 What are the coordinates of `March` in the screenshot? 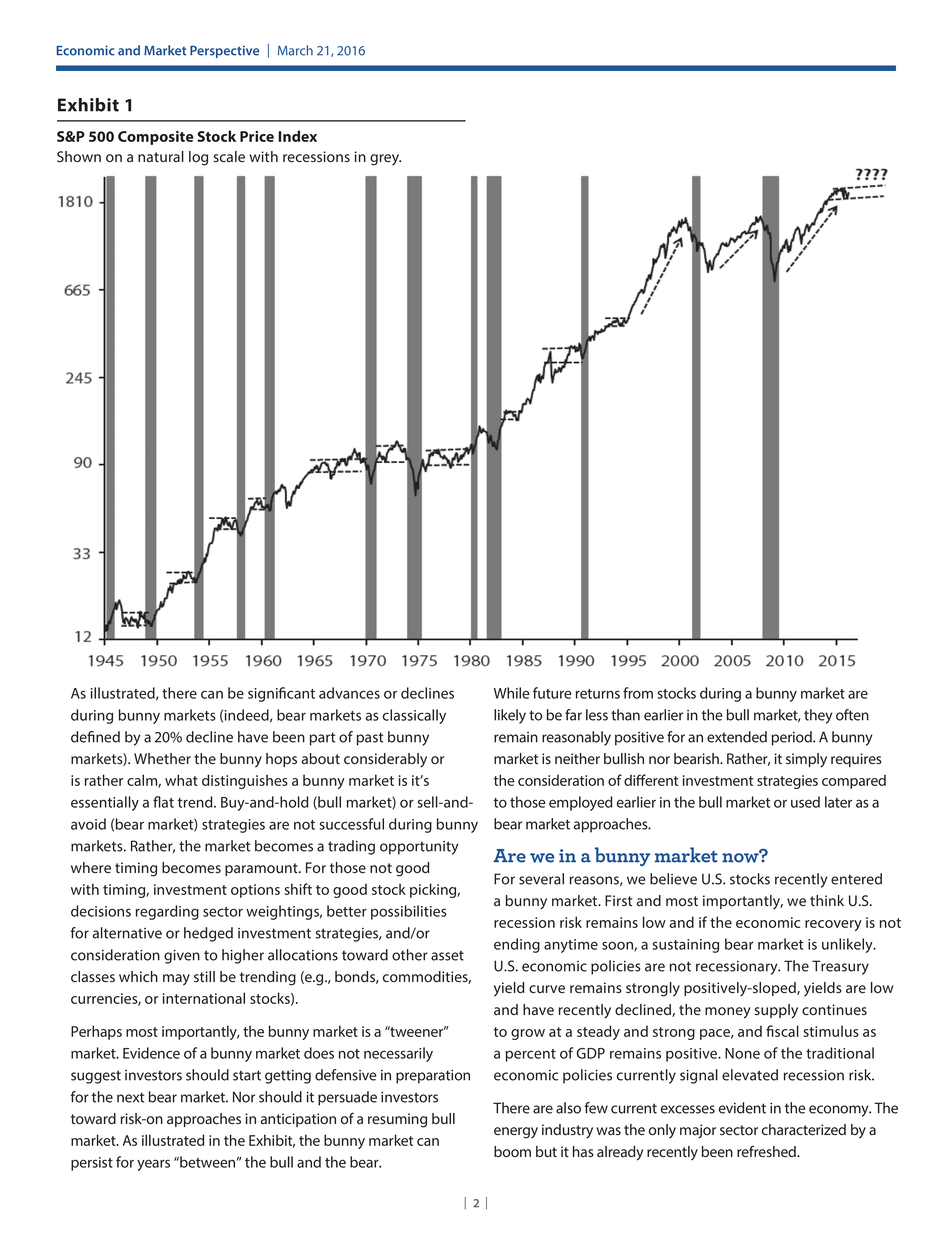 It's located at (295, 50).
